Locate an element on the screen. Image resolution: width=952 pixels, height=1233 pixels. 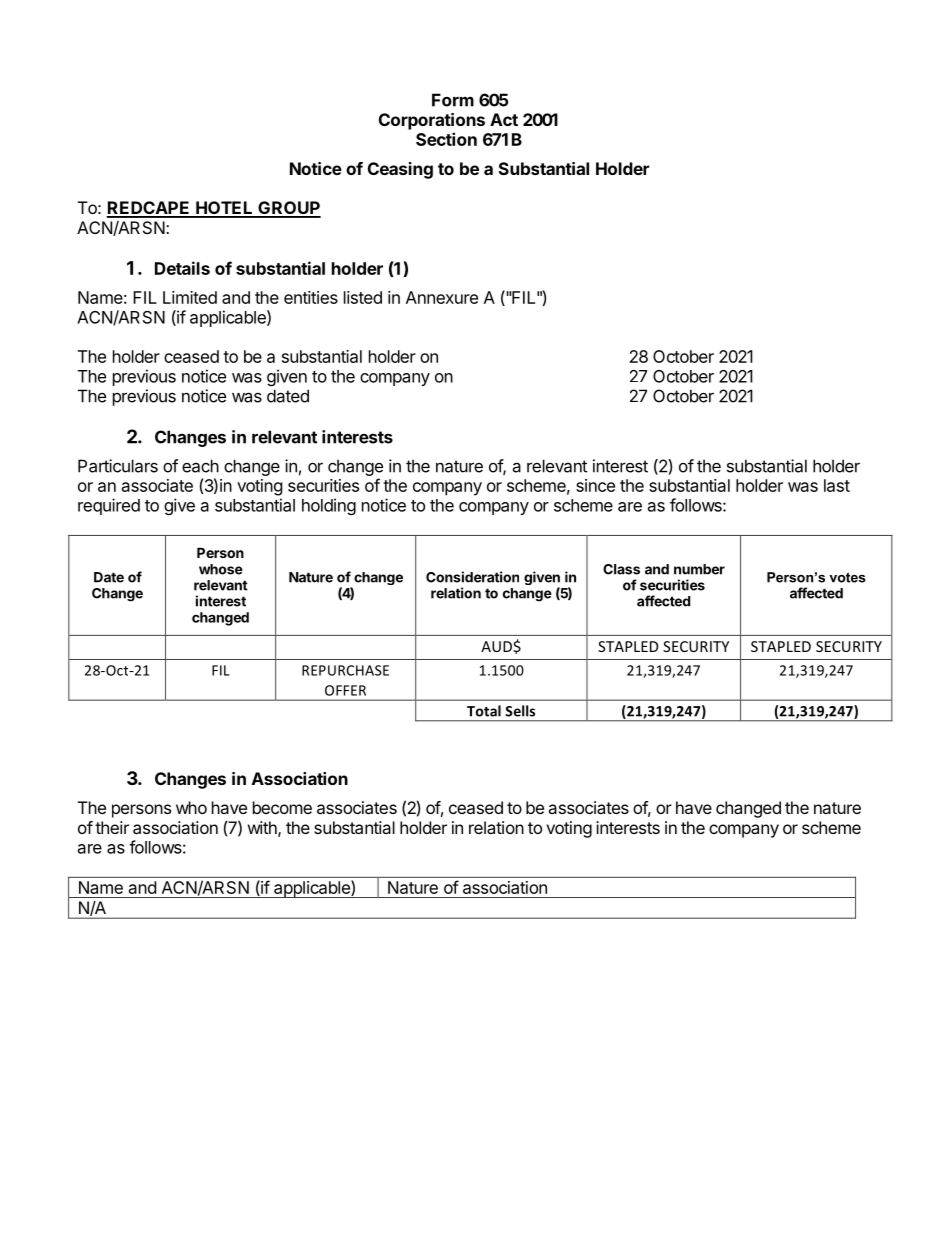
AUD is located at coordinates (497, 646).
